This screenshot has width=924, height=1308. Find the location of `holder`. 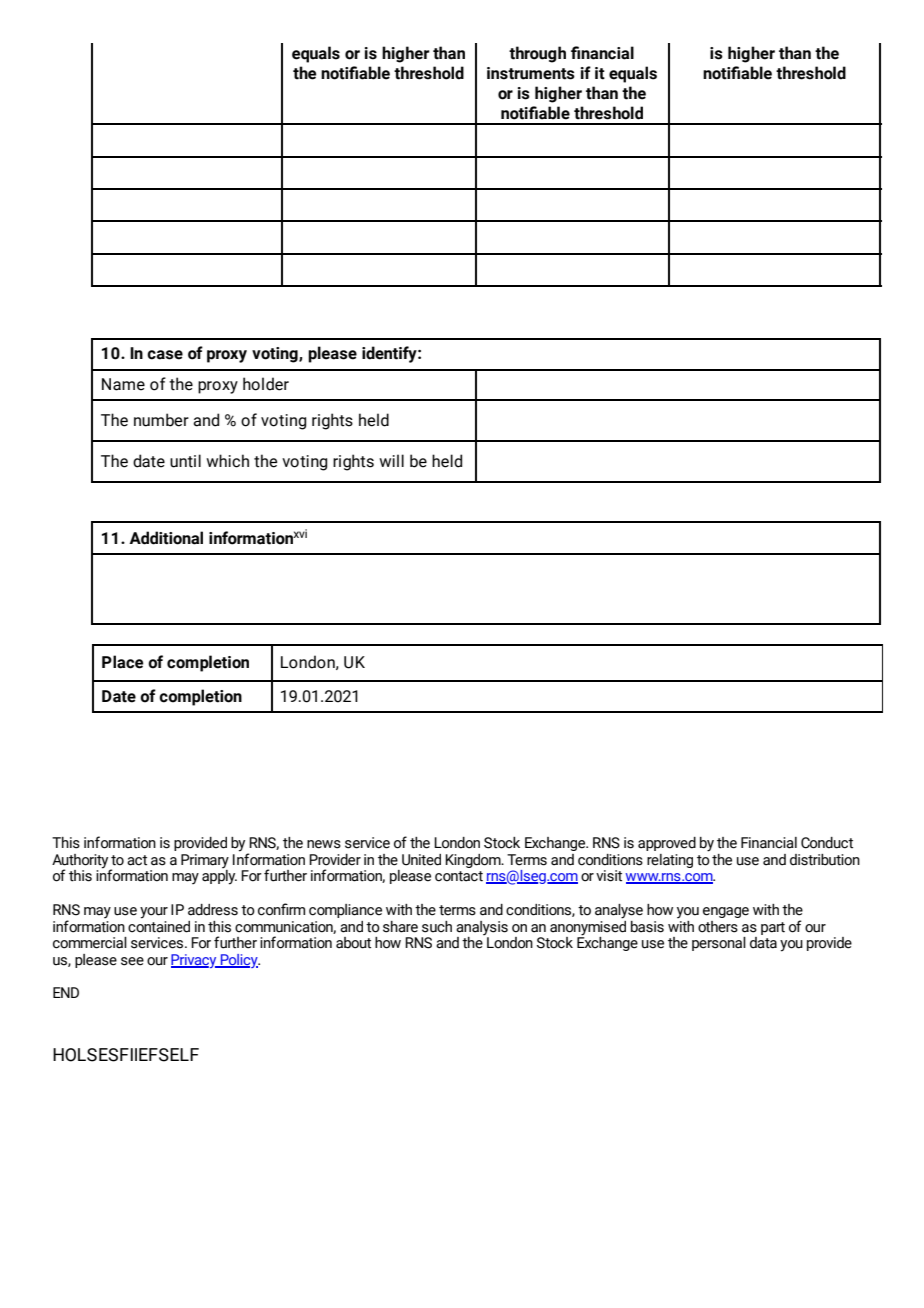

holder is located at coordinates (266, 384).
